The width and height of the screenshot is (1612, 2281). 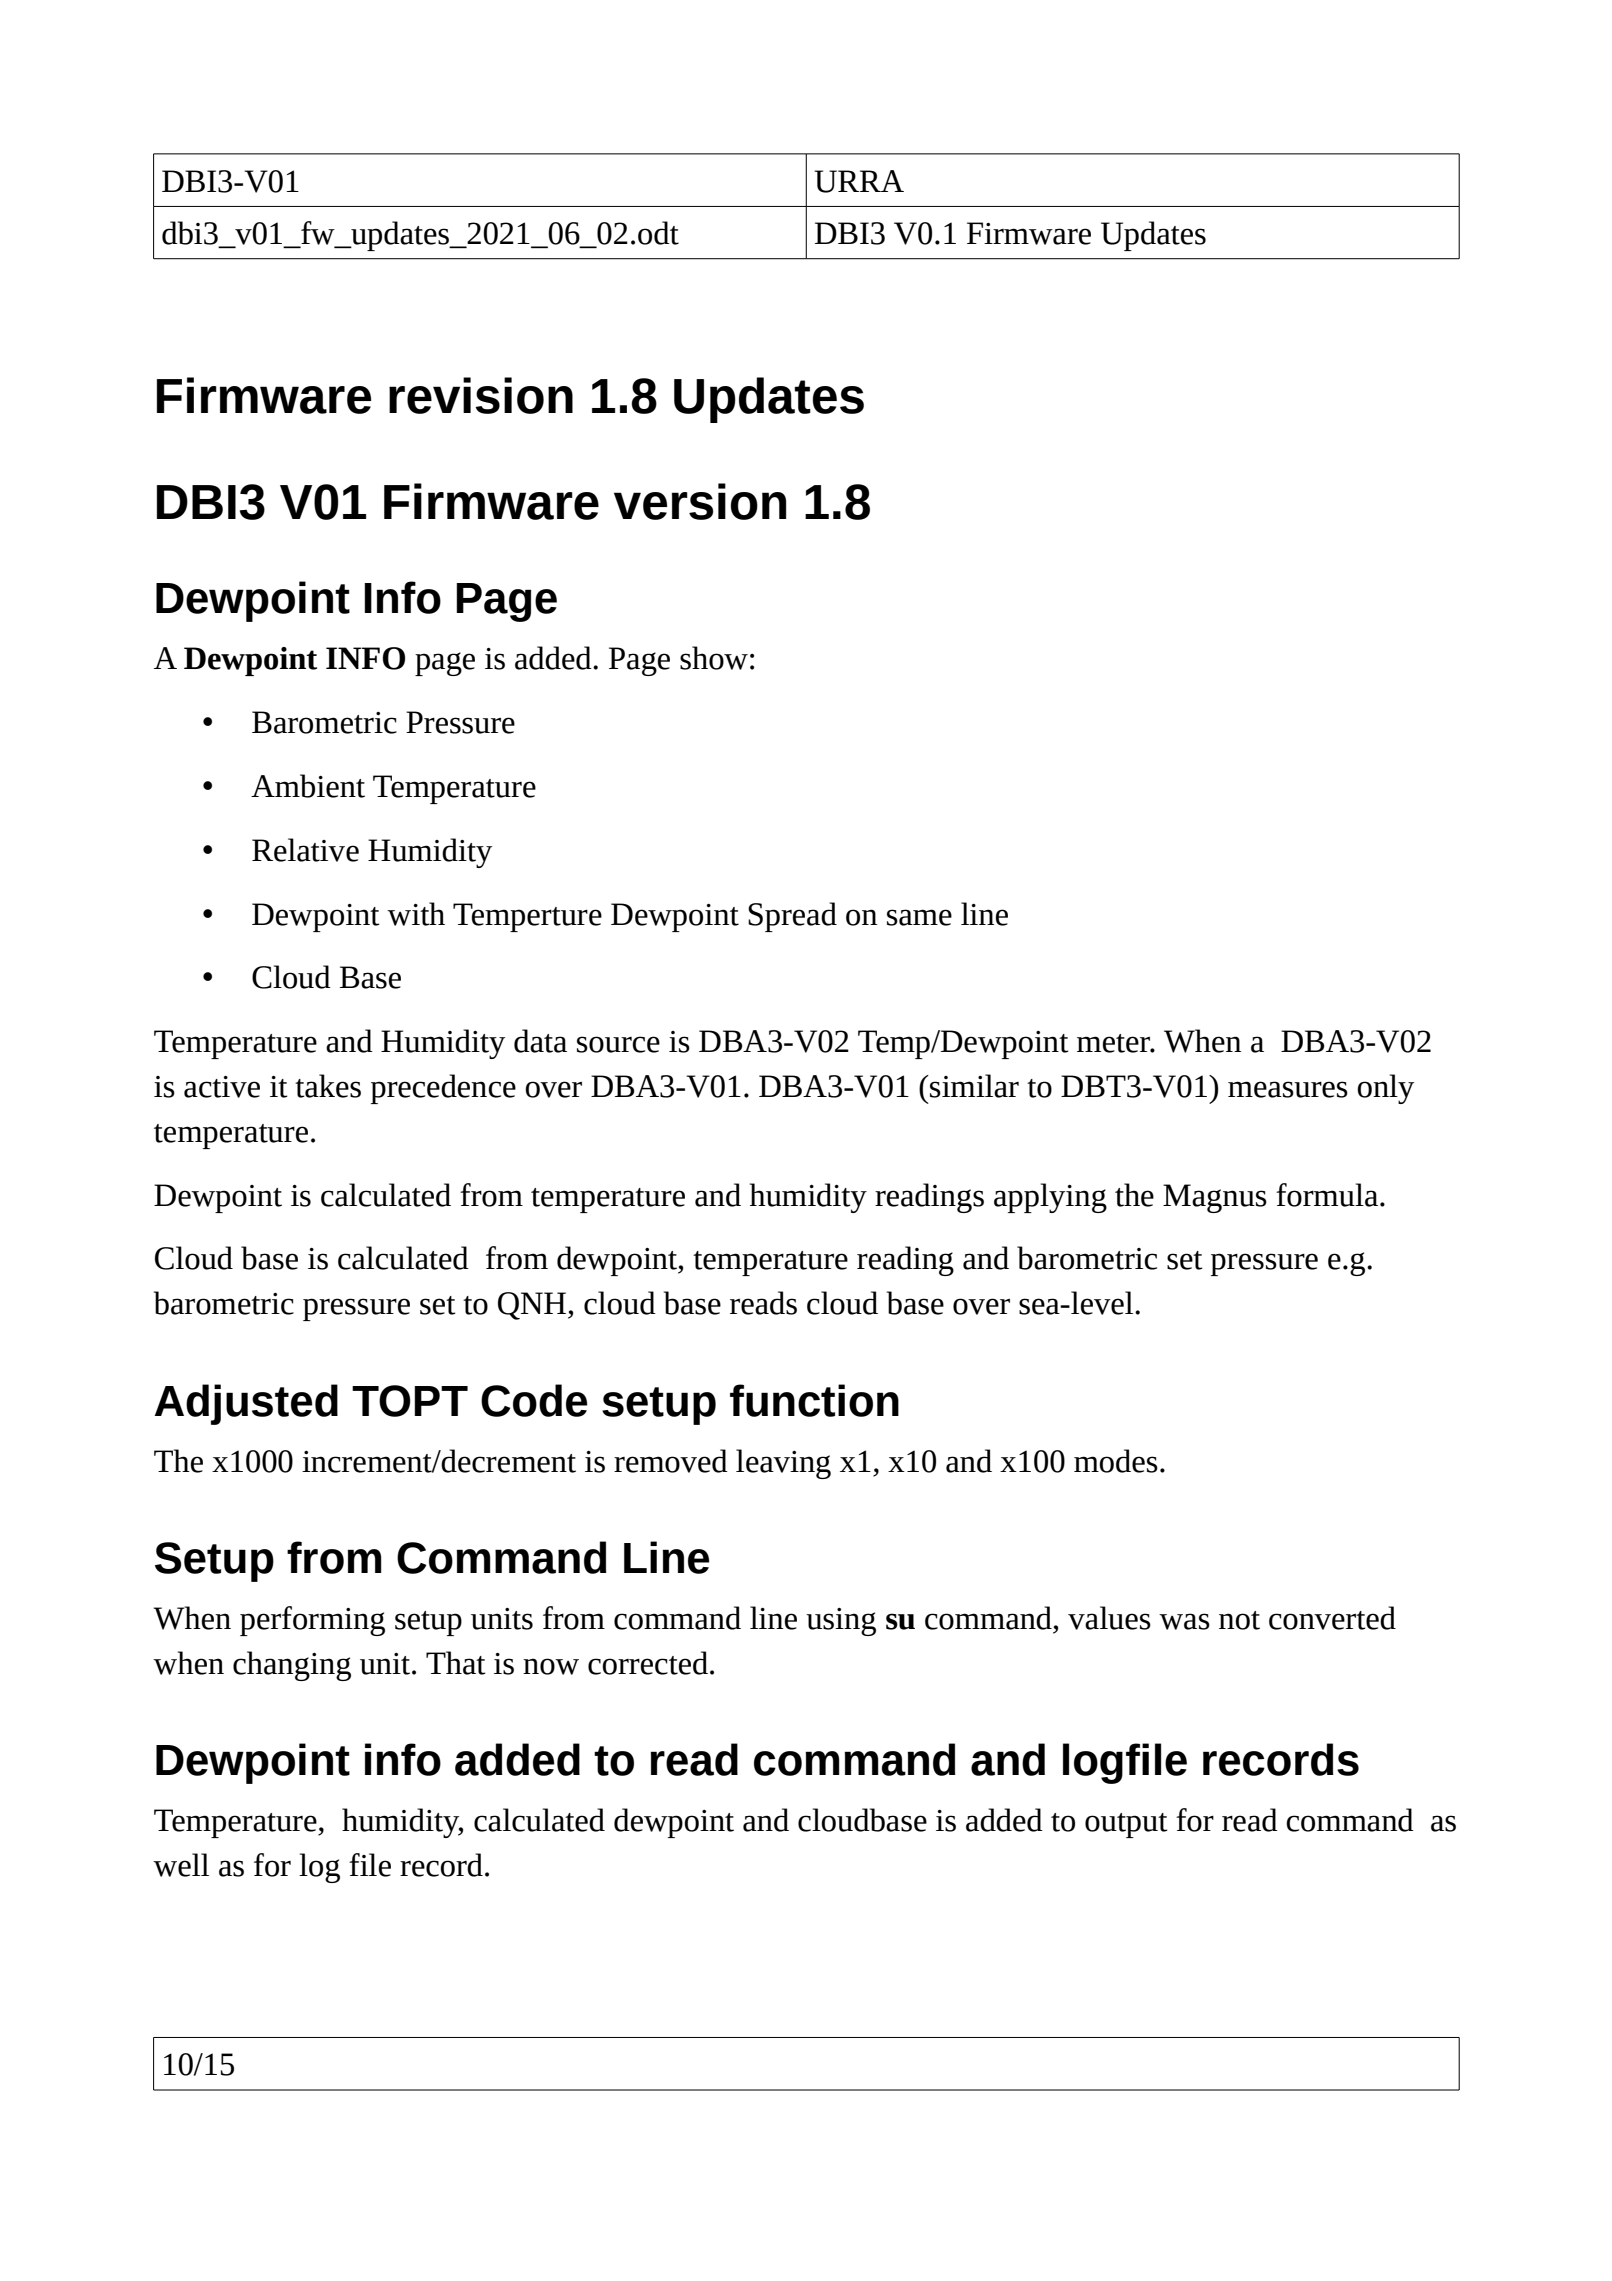 I want to click on version, so click(x=700, y=501).
